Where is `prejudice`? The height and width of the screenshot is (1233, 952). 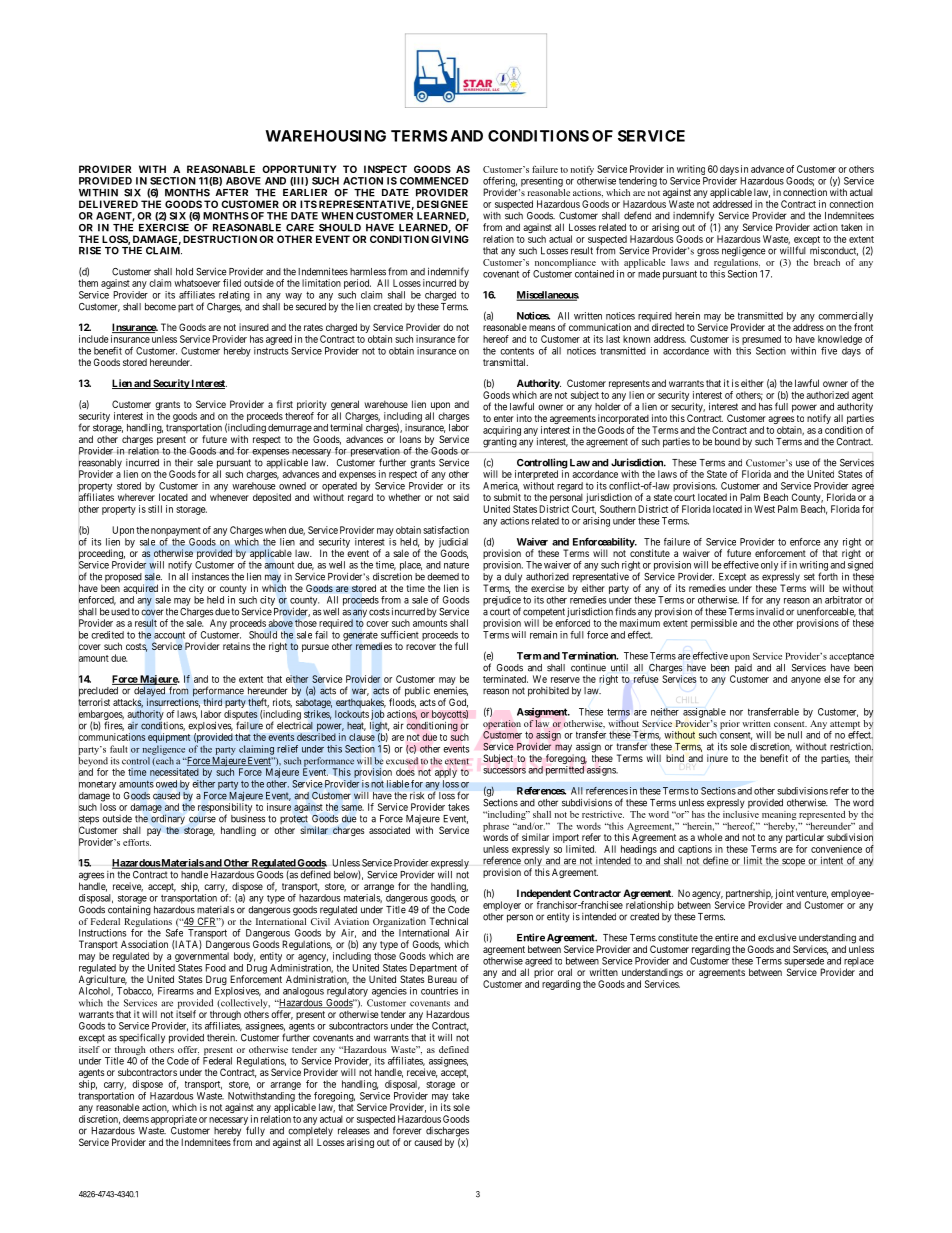
prejudice is located at coordinates (502, 602).
